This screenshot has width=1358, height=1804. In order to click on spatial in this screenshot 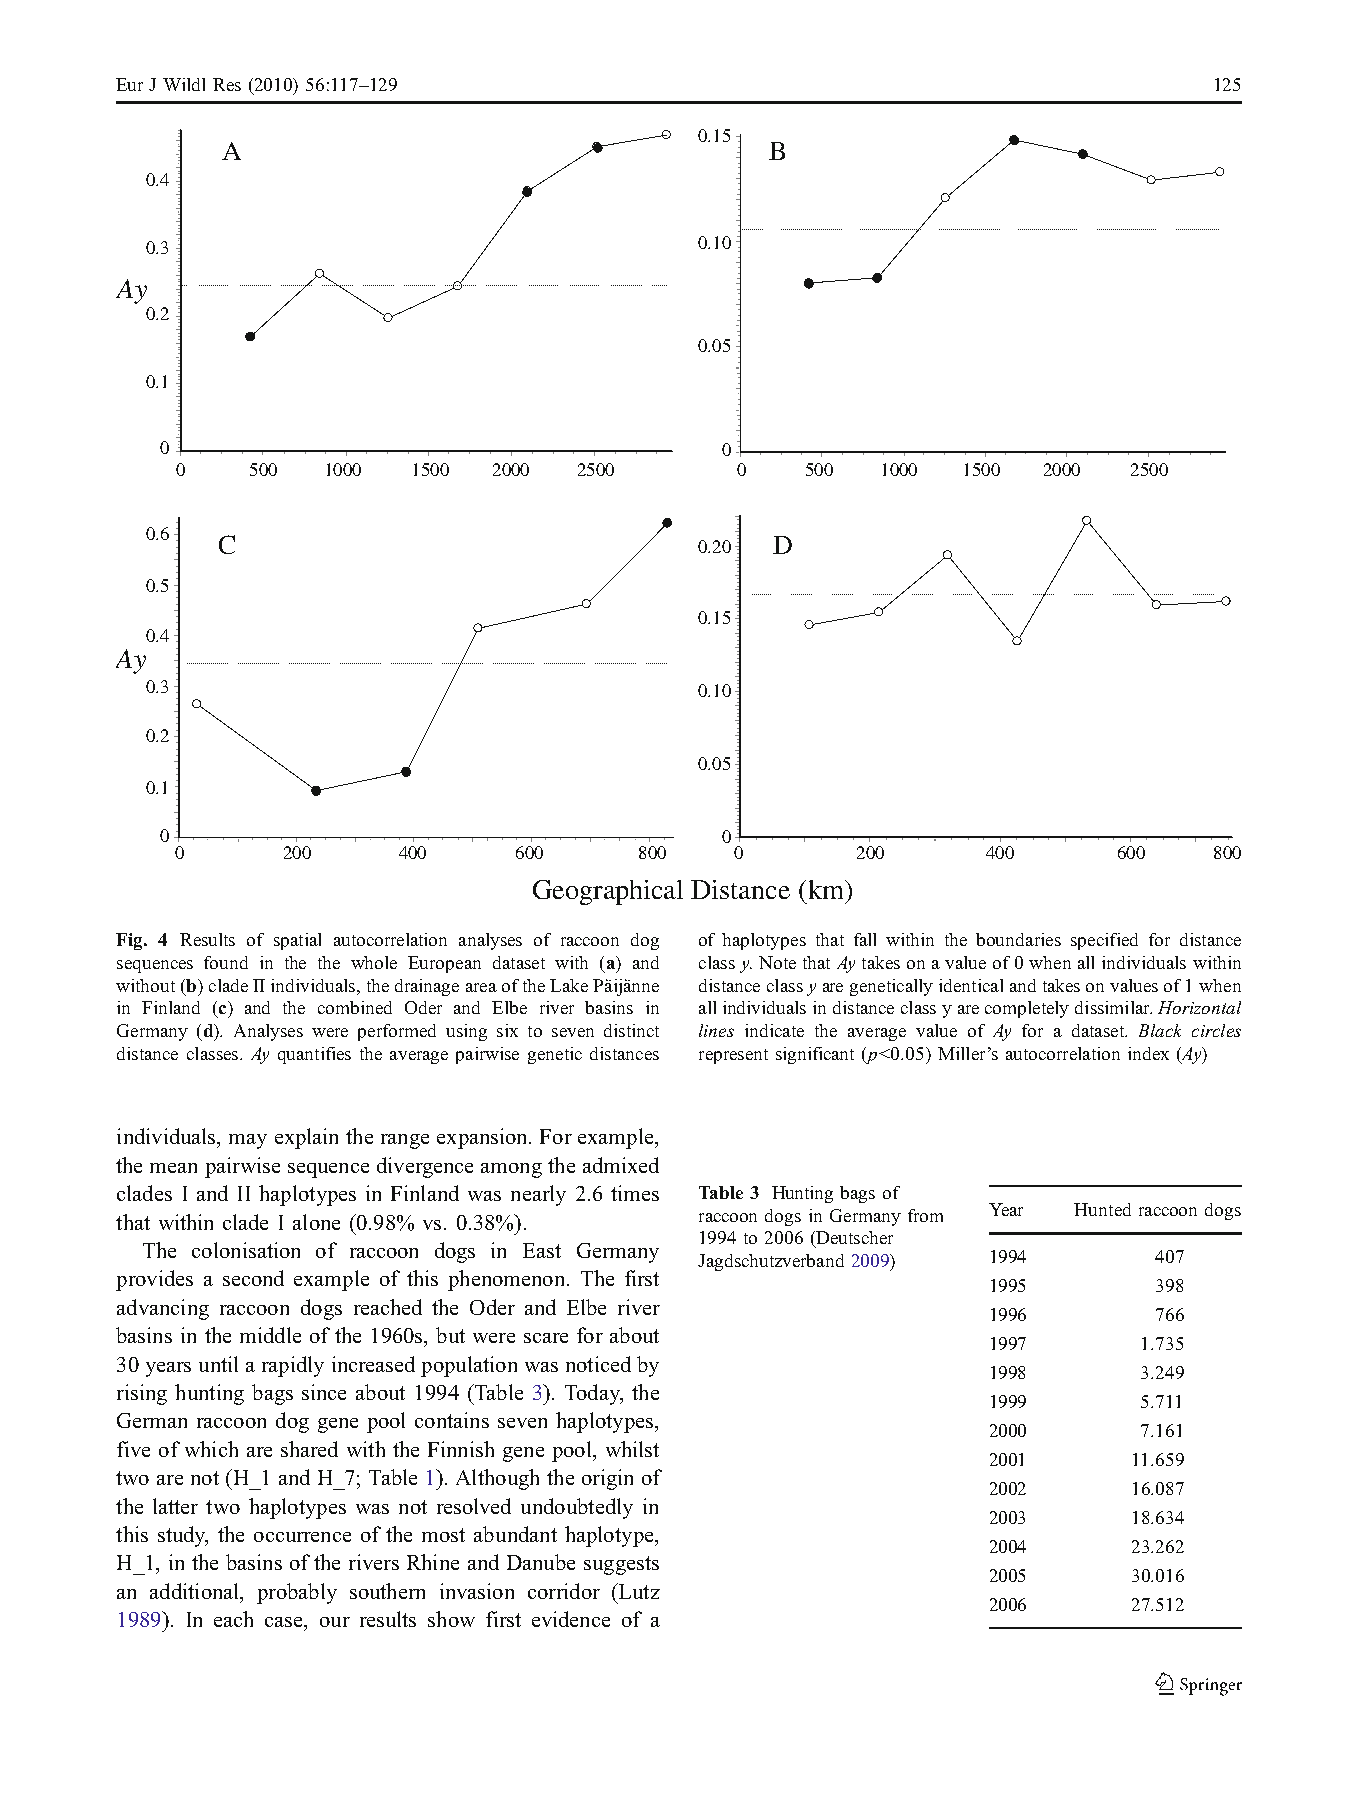, I will do `click(297, 941)`.
